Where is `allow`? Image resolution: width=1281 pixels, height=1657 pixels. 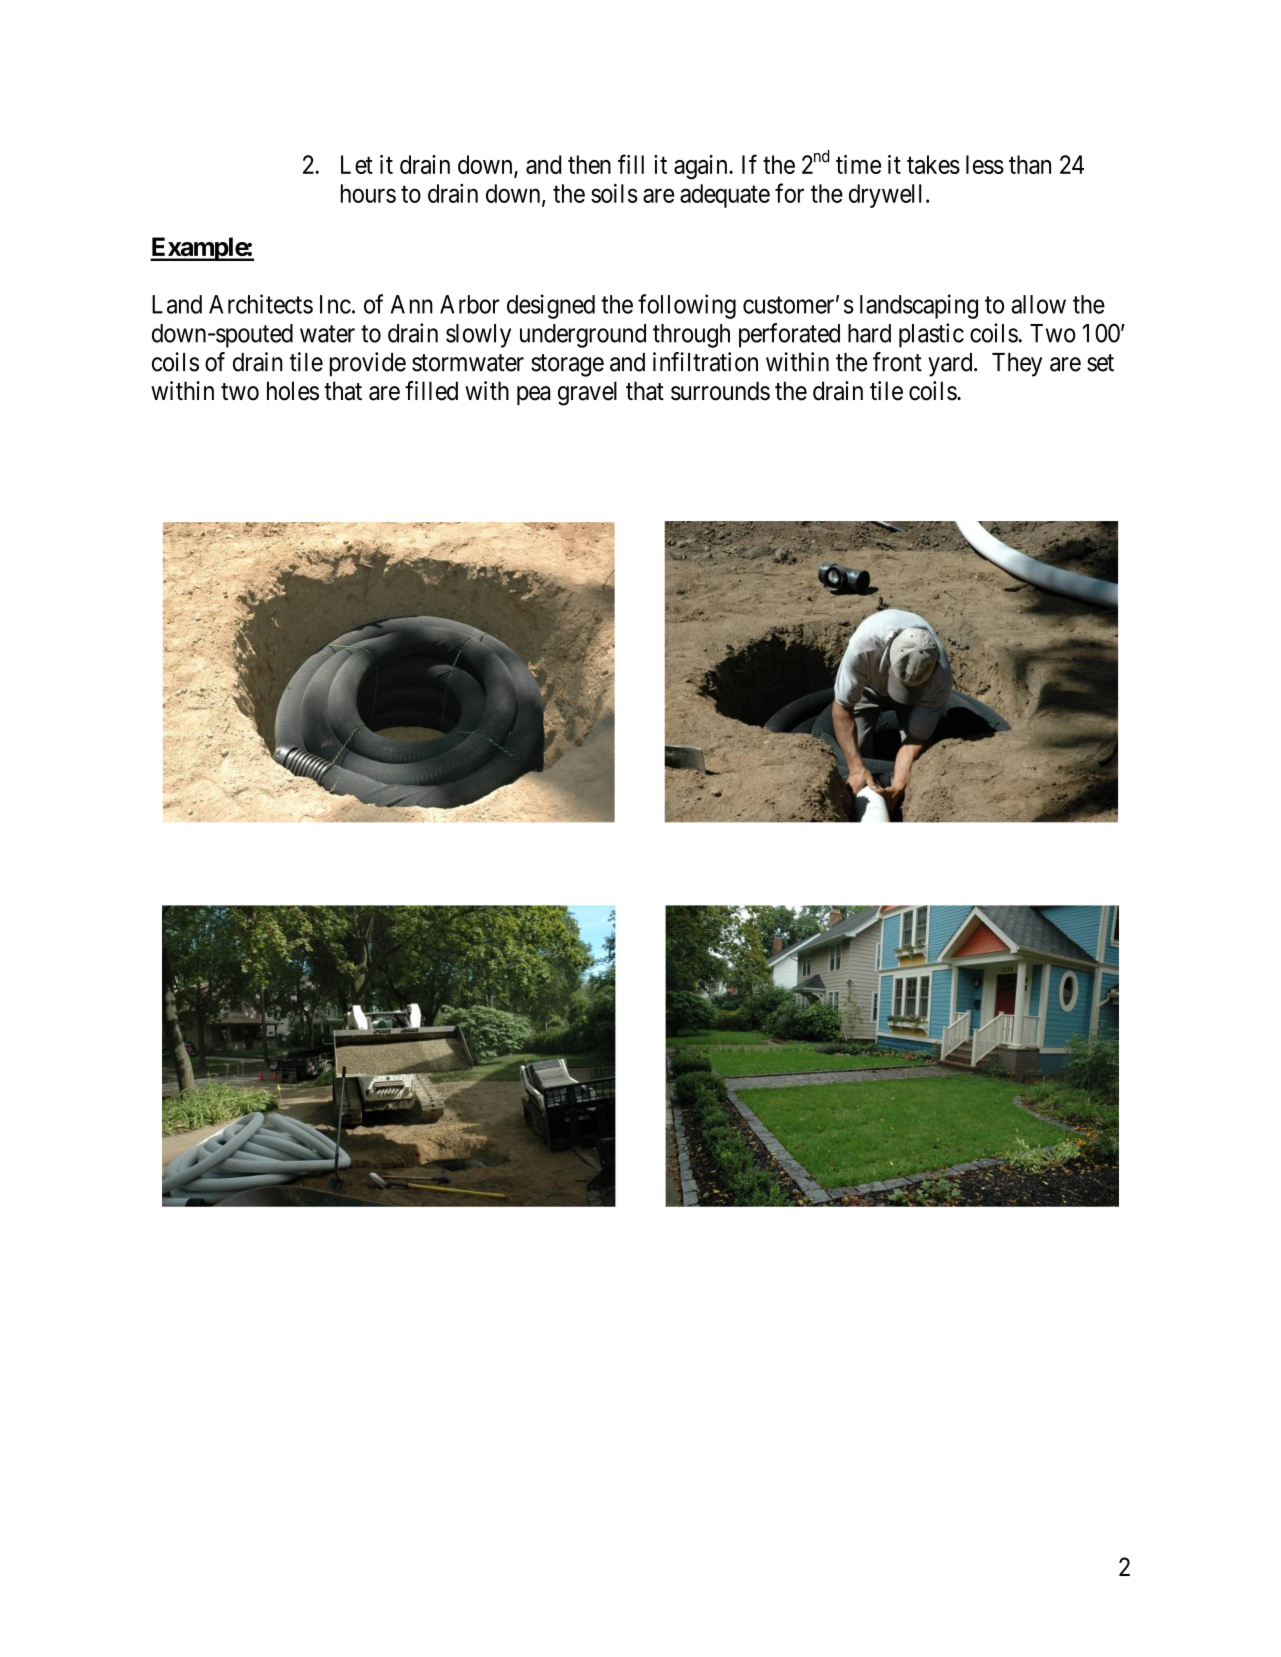
allow is located at coordinates (1038, 304).
